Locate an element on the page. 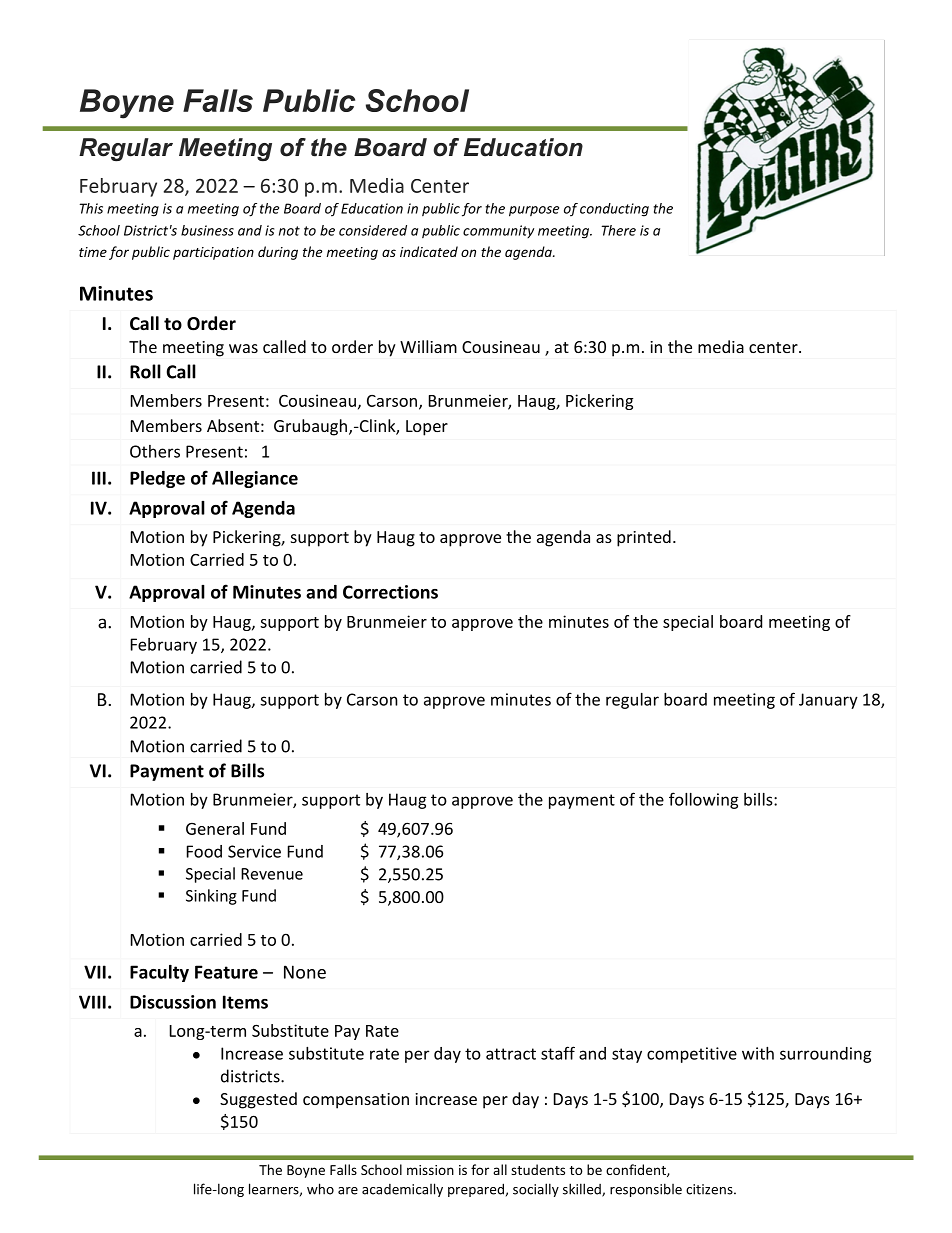 This page has height=1233, width=952. General is located at coordinates (215, 828).
